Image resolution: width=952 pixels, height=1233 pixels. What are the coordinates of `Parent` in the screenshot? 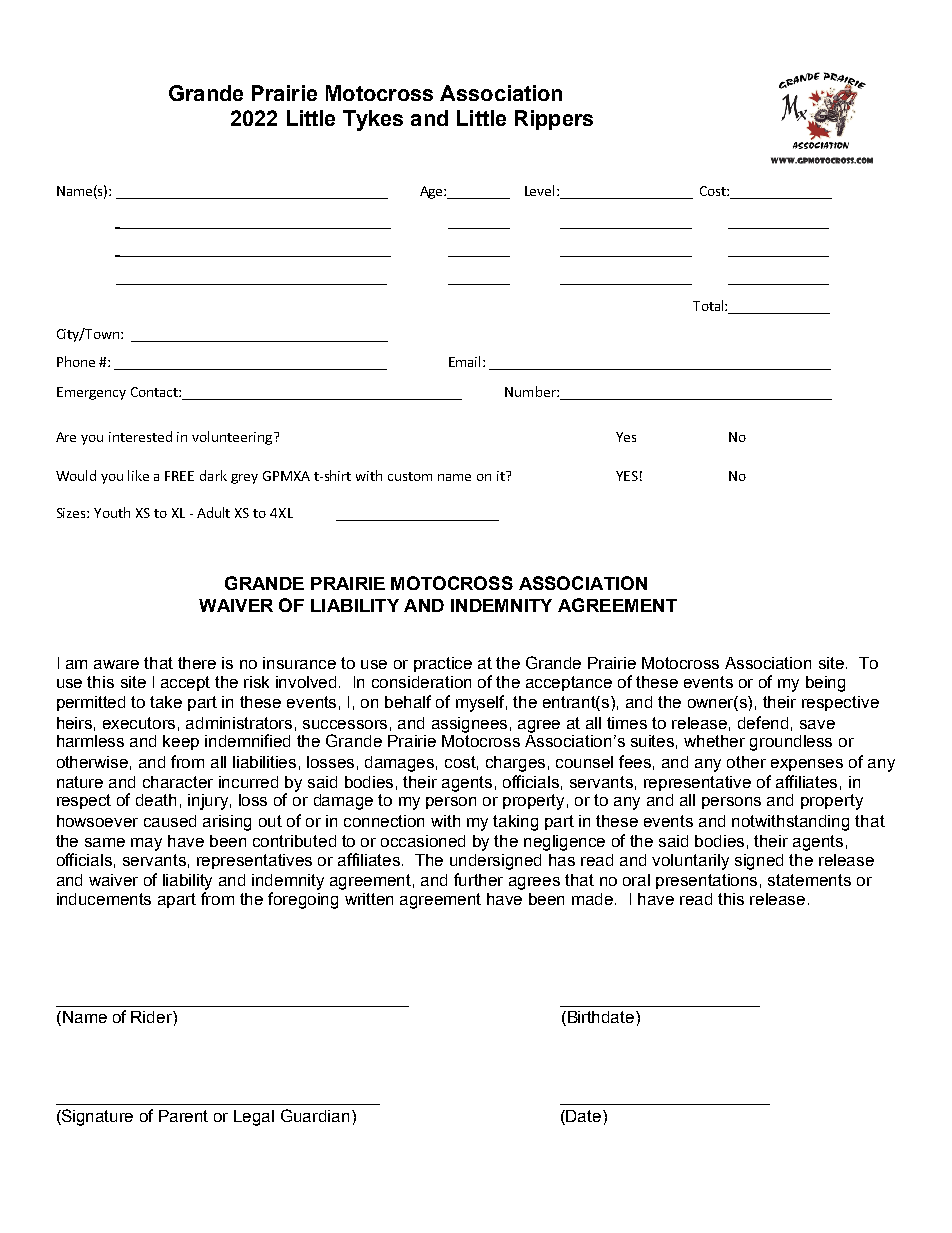 It's located at (183, 1116).
